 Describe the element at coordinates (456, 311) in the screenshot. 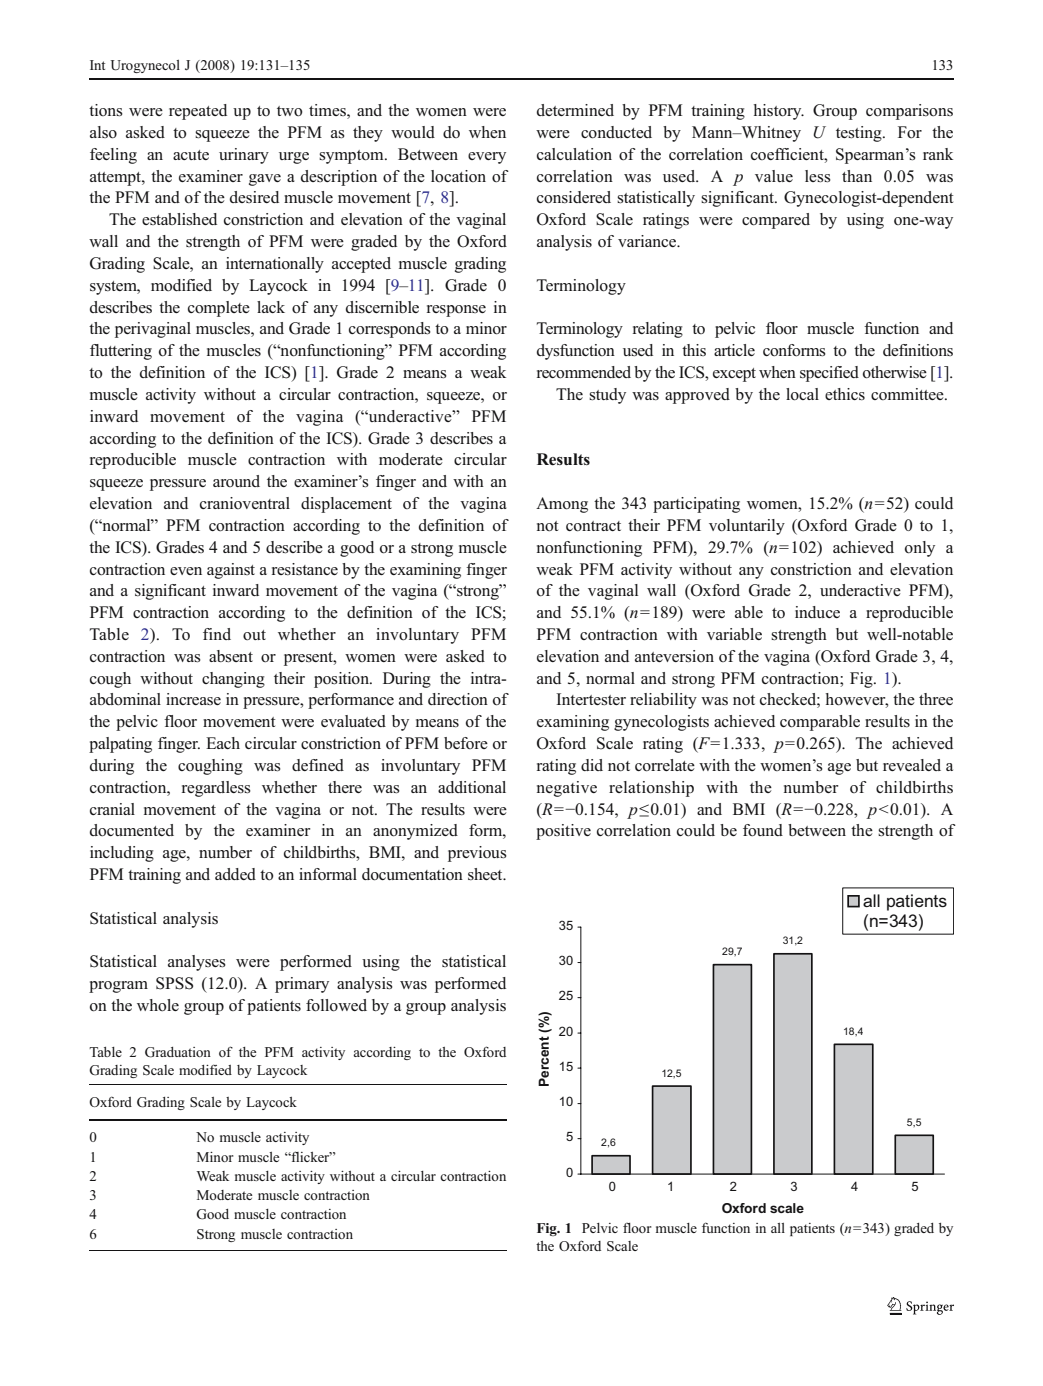

I see `response` at that location.
